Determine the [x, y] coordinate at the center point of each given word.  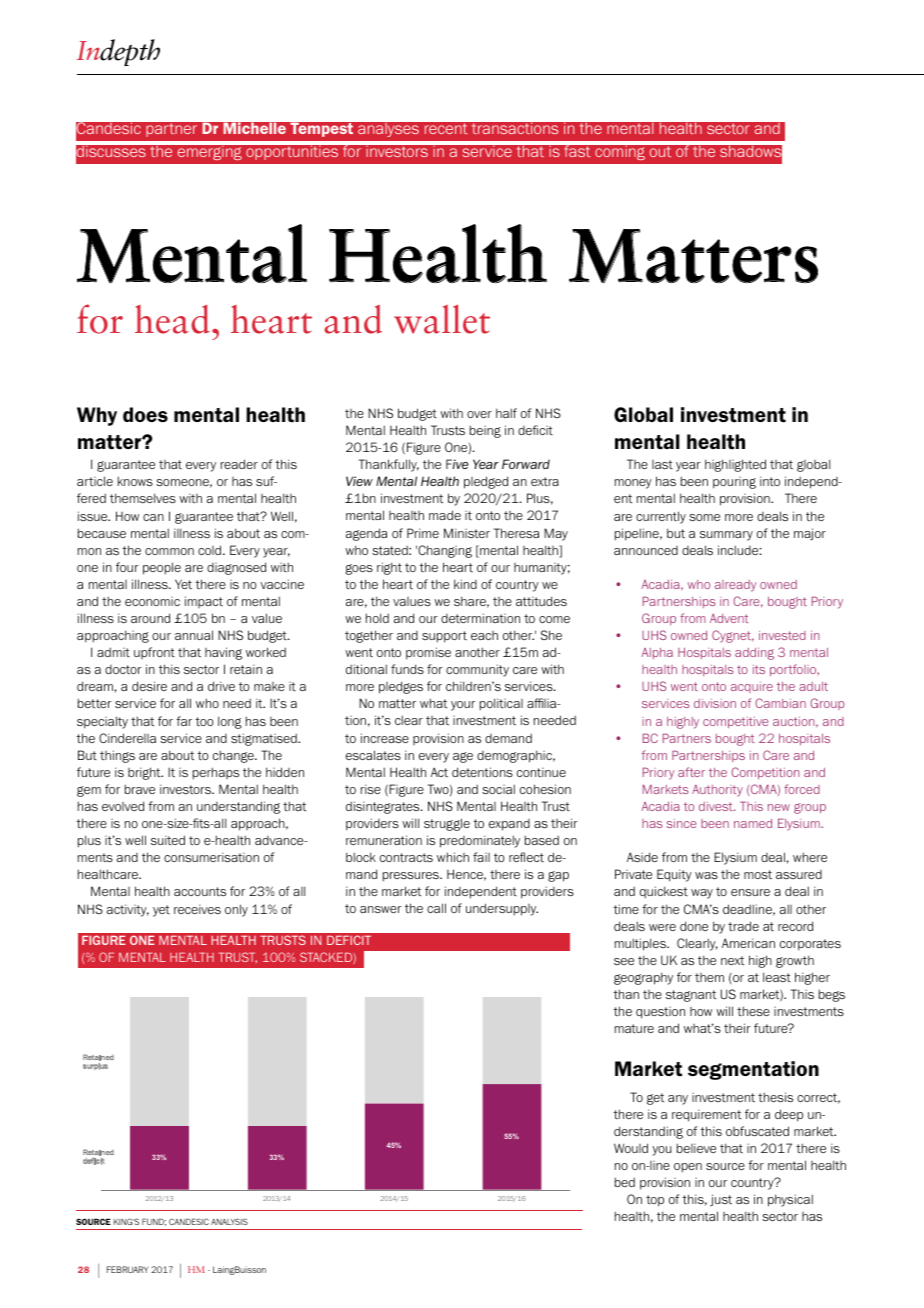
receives [197, 909]
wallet [442, 319]
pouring [734, 483]
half [506, 413]
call [436, 908]
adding [754, 653]
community [477, 670]
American [748, 943]
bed [625, 1182]
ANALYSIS [229, 1221]
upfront [154, 653]
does [145, 414]
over [479, 414]
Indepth [118, 52]
